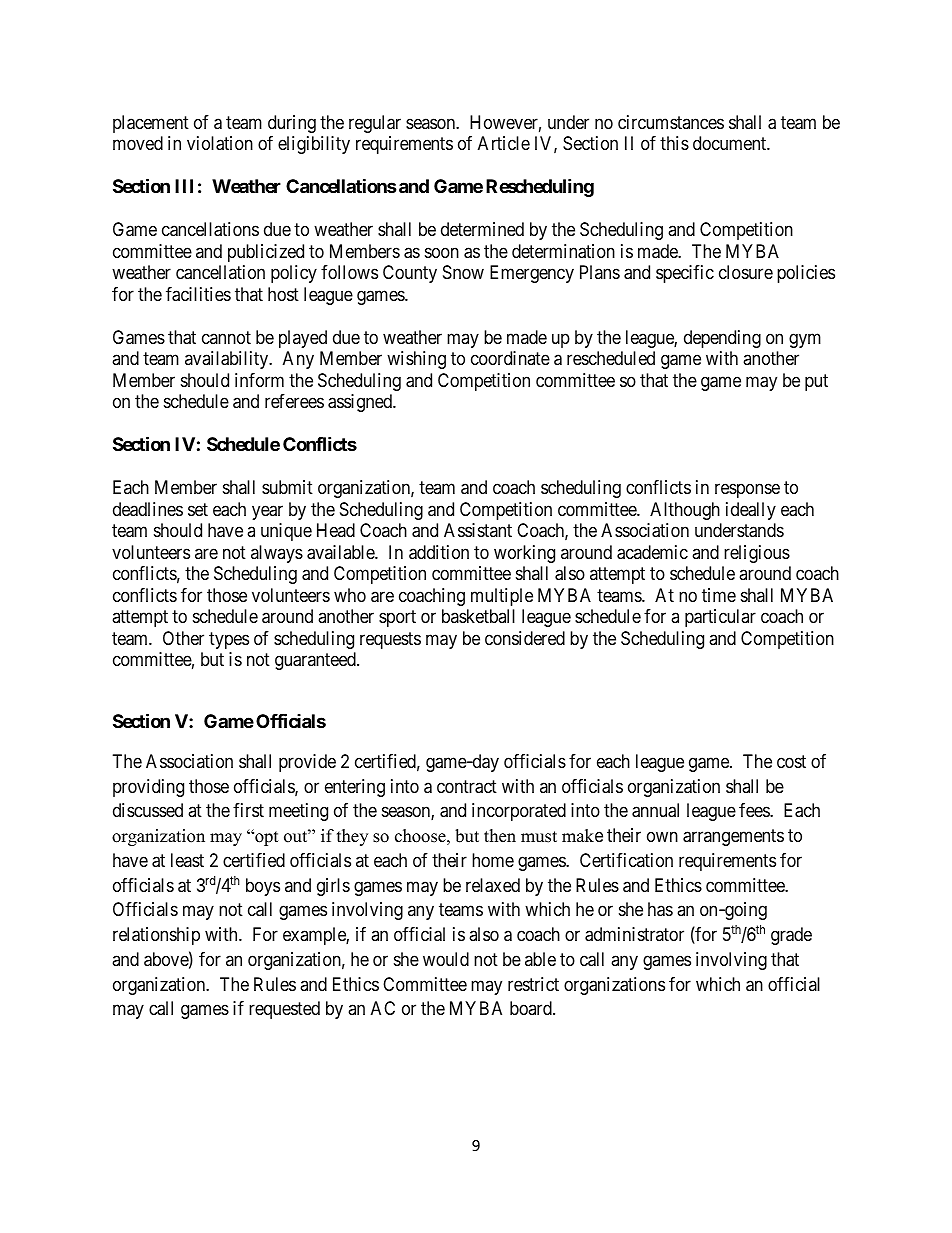  Describe the element at coordinates (220, 143) in the document. I see `violation` at that location.
